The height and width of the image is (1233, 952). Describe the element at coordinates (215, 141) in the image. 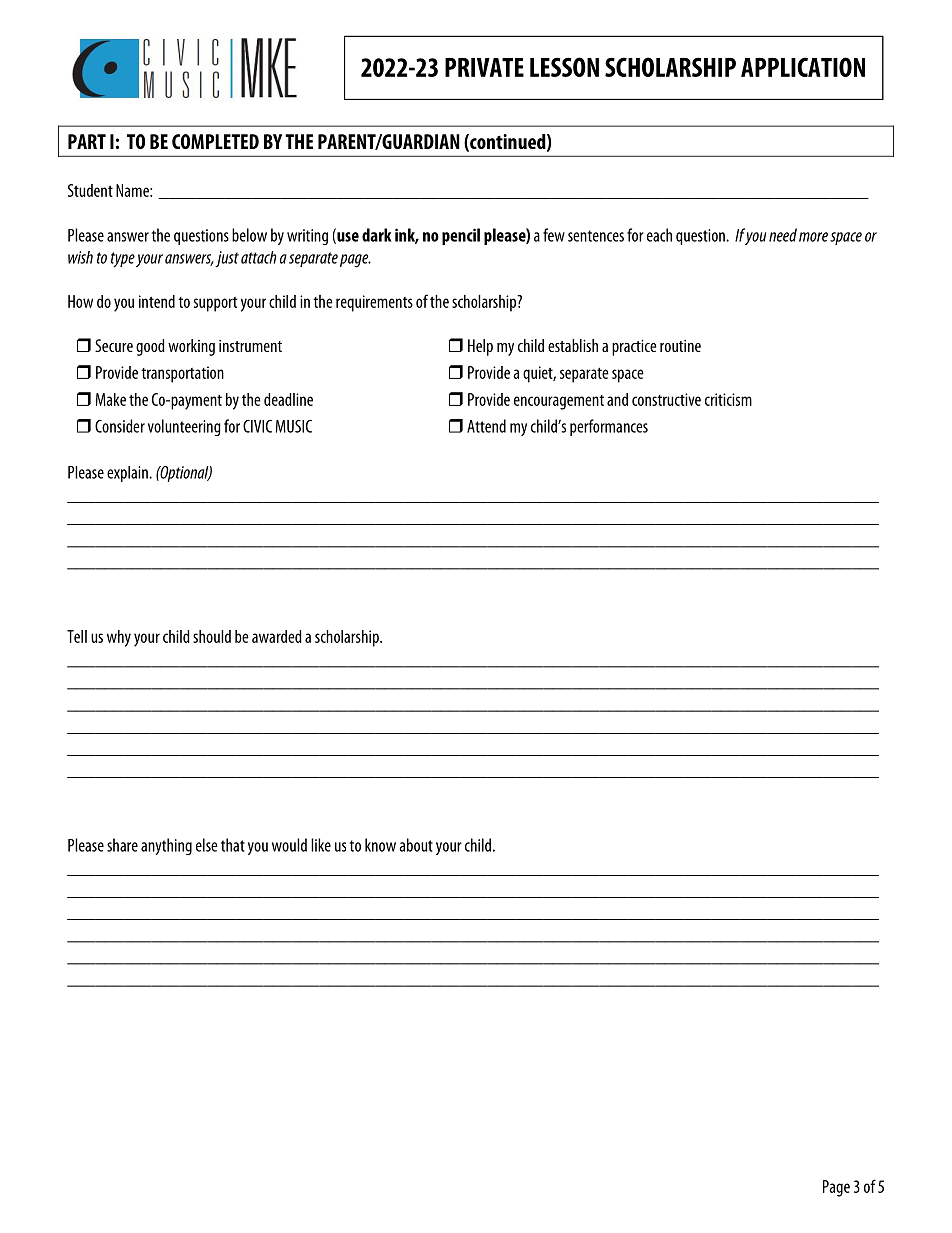

I see `COMPLETED` at that location.
